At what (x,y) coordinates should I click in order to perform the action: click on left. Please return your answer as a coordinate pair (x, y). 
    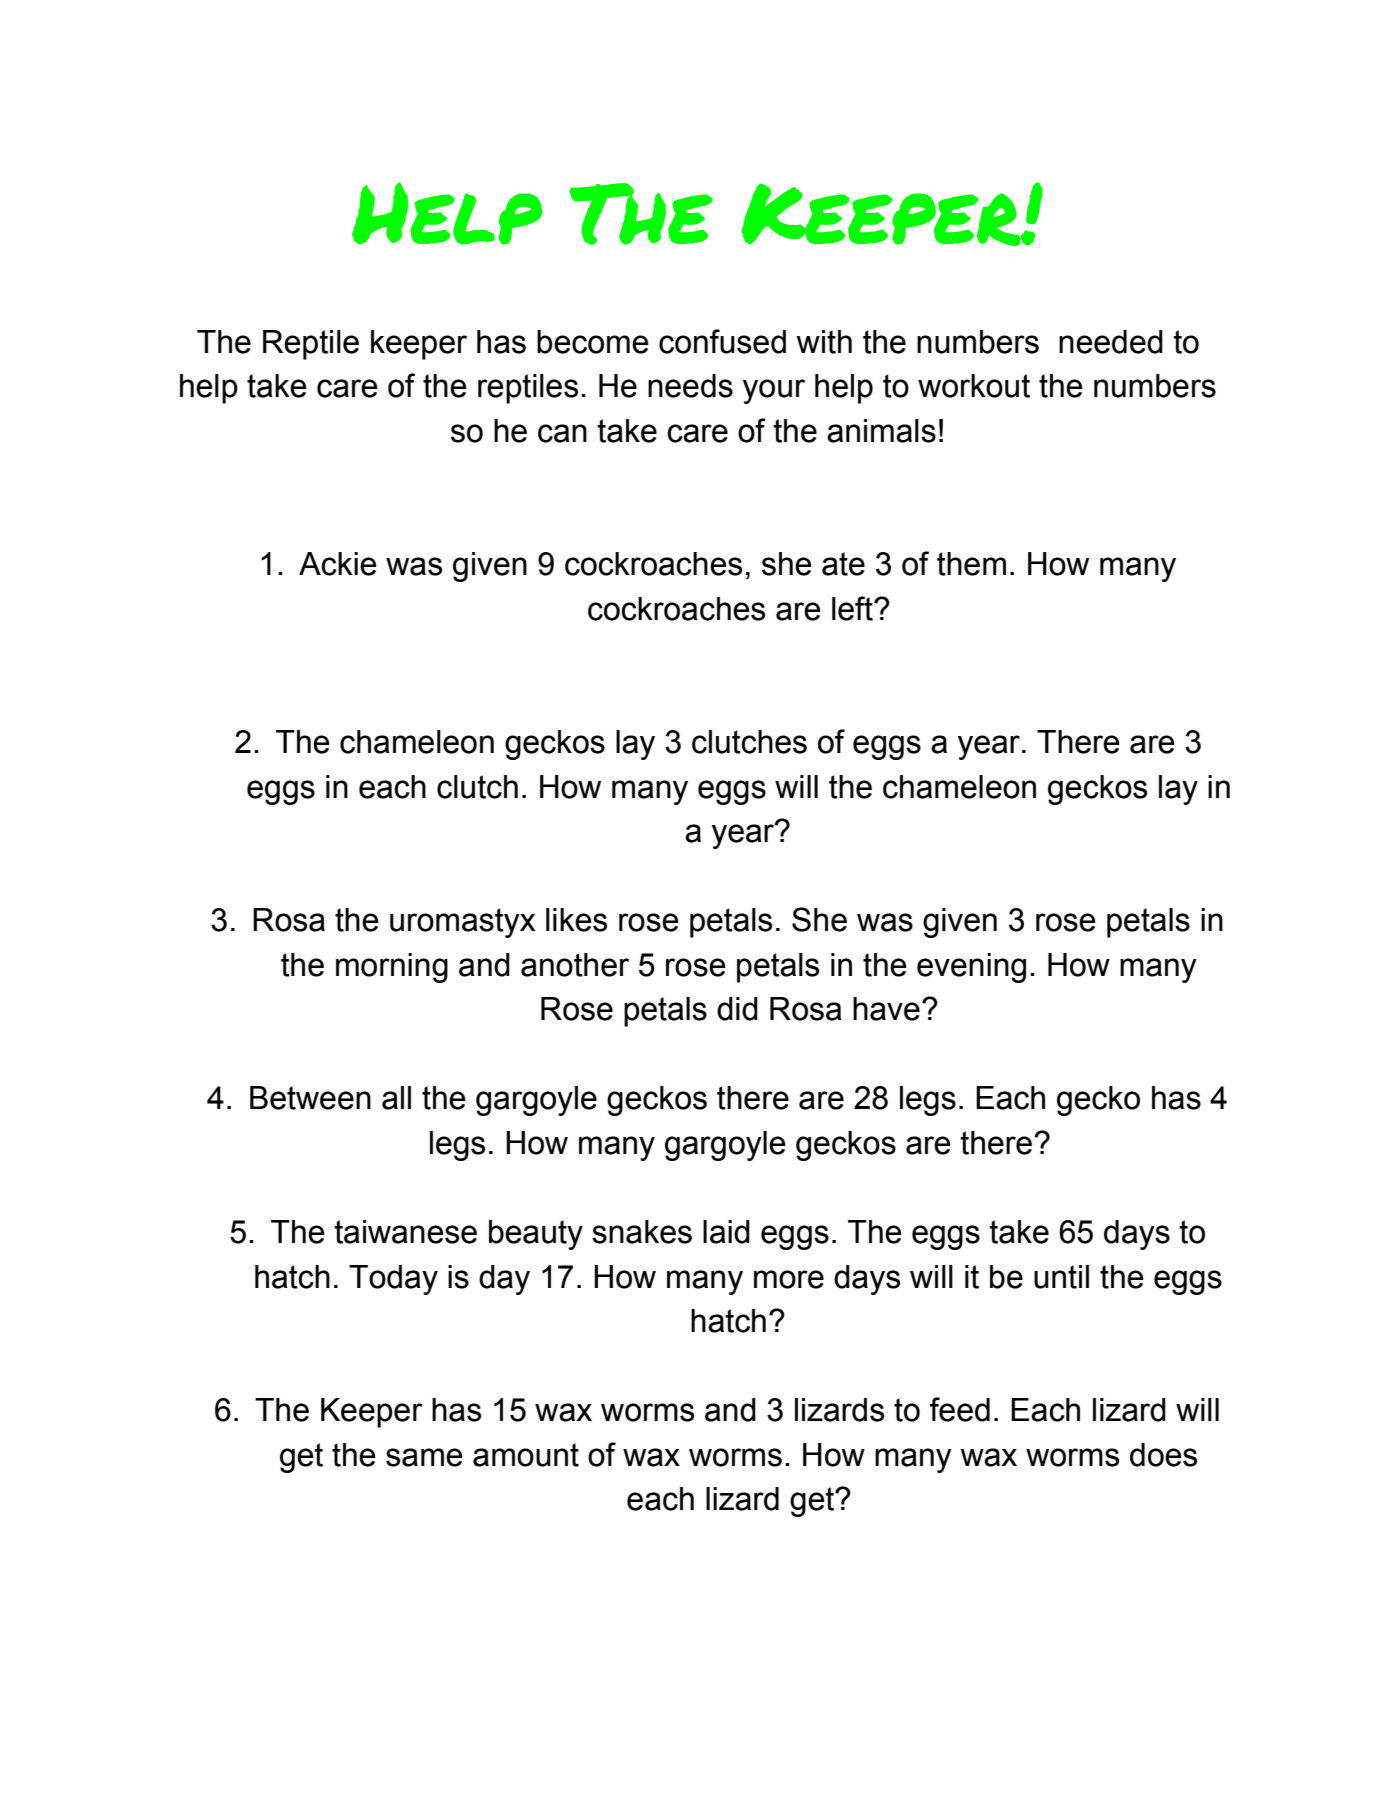
    Looking at the image, I should click on (853, 608).
